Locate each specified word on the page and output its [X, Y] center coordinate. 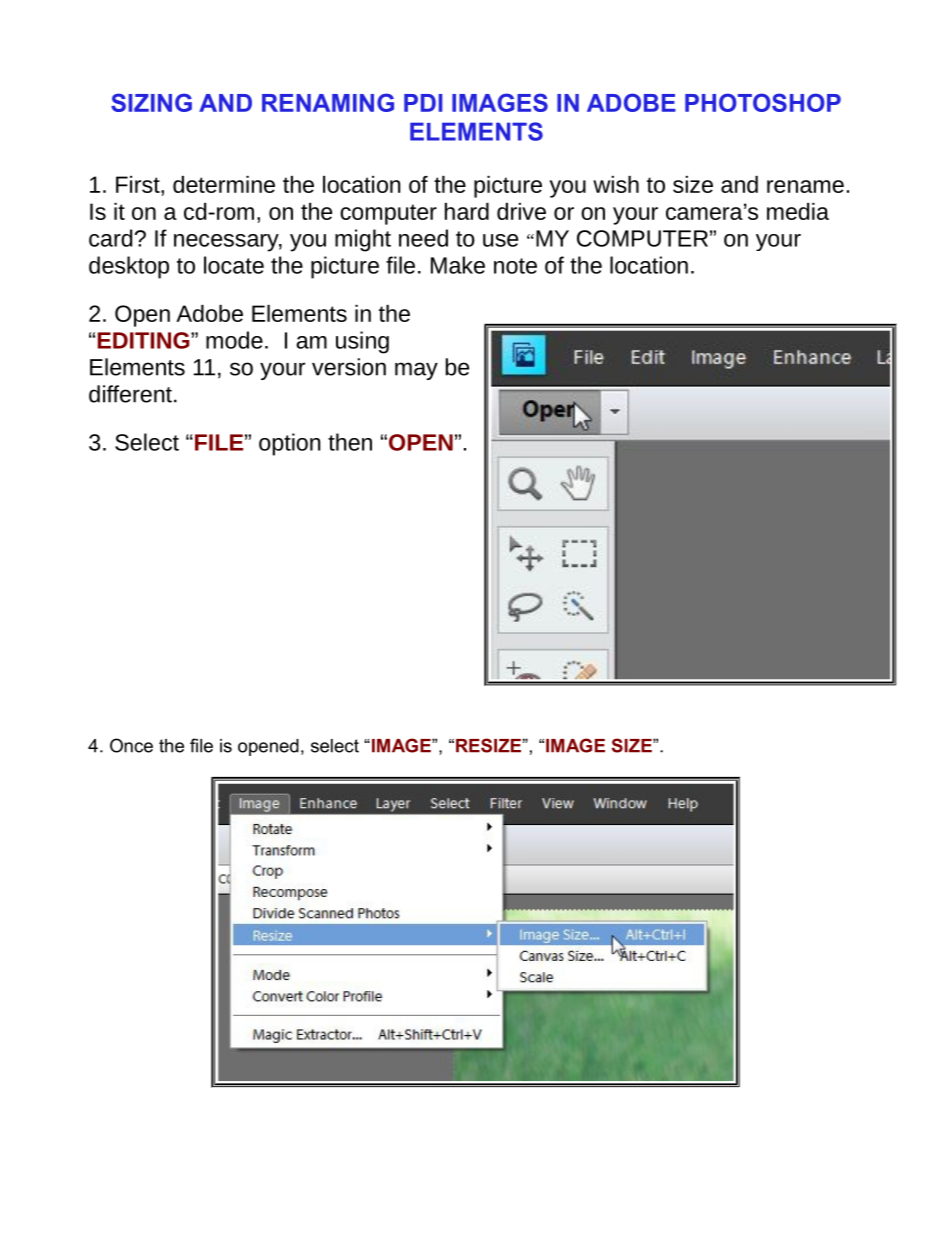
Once [131, 745]
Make [458, 265]
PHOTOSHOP [763, 102]
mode [234, 340]
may [416, 371]
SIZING [151, 102]
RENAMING [328, 102]
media [798, 211]
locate [234, 265]
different [130, 394]
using [362, 342]
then [350, 442]
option [290, 444]
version [349, 367]
